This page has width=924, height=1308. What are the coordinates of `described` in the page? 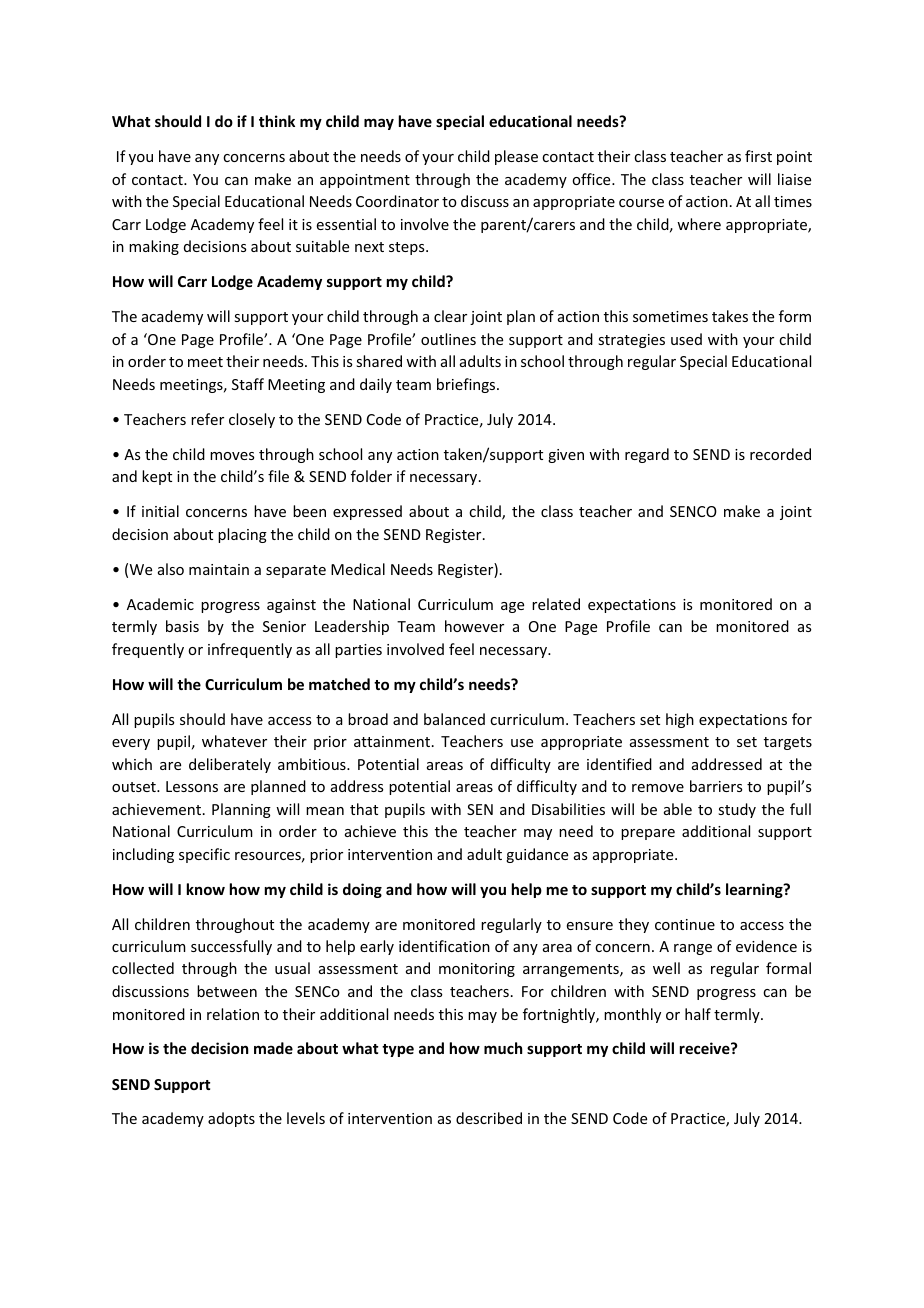 It's located at (489, 1118).
